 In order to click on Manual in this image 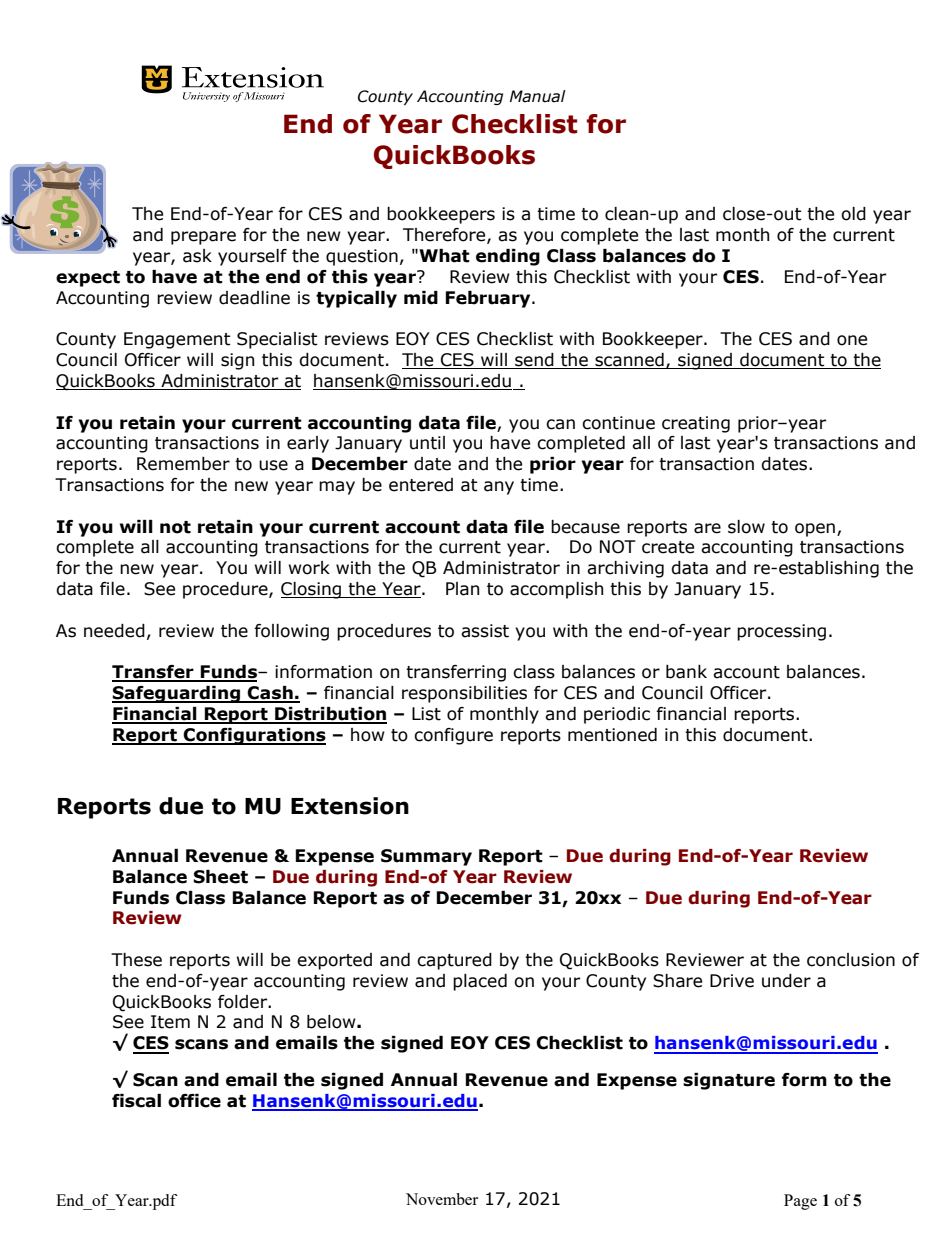, I will do `click(538, 96)`.
